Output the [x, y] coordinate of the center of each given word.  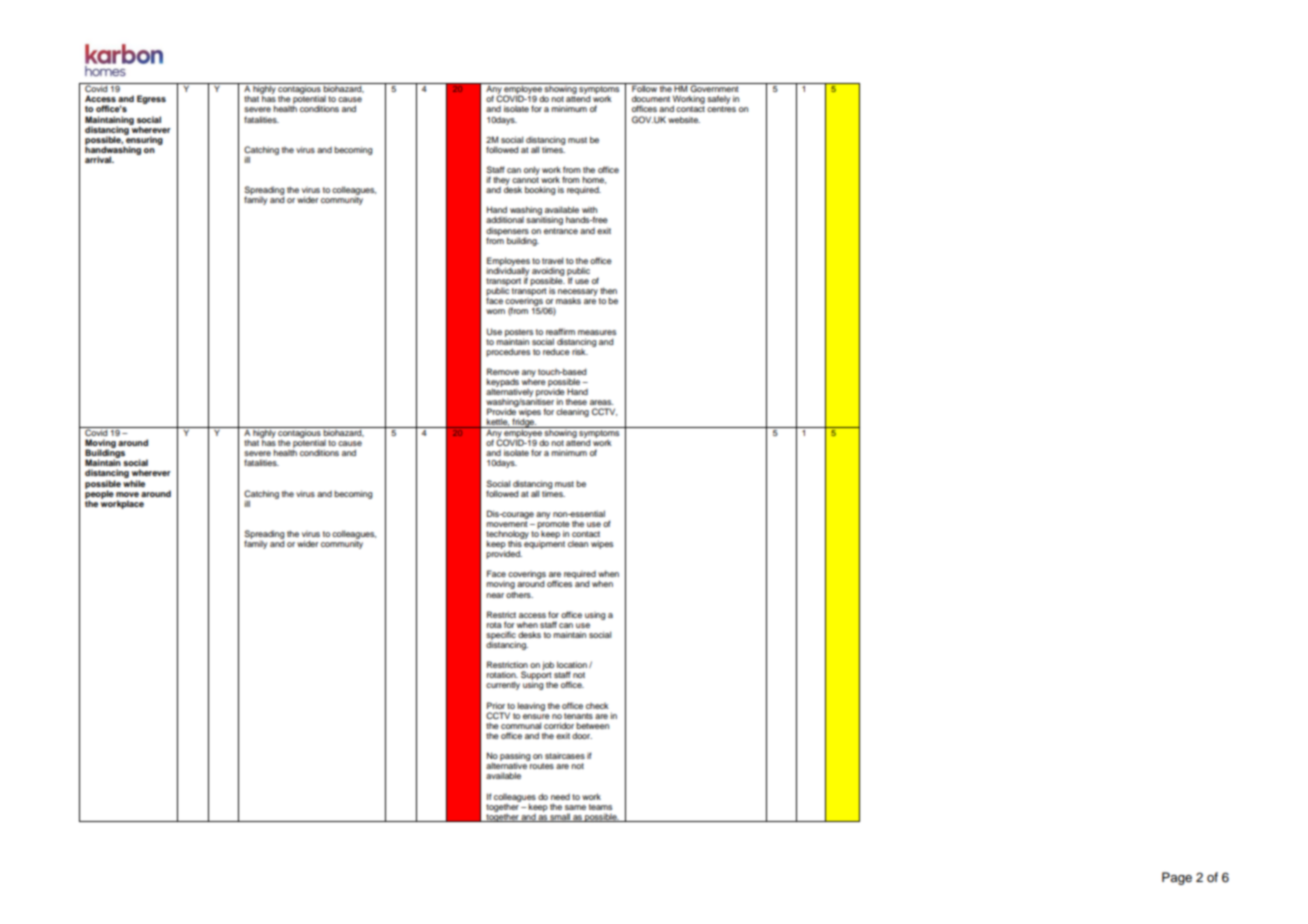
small [560, 817]
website [684, 119]
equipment [544, 543]
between [592, 725]
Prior [496, 705]
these [576, 402]
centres [721, 109]
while [134, 483]
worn [495, 311]
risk [580, 352]
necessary [578, 293]
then [608, 290]
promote [553, 526]
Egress [151, 99]
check [597, 706]
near [495, 595]
